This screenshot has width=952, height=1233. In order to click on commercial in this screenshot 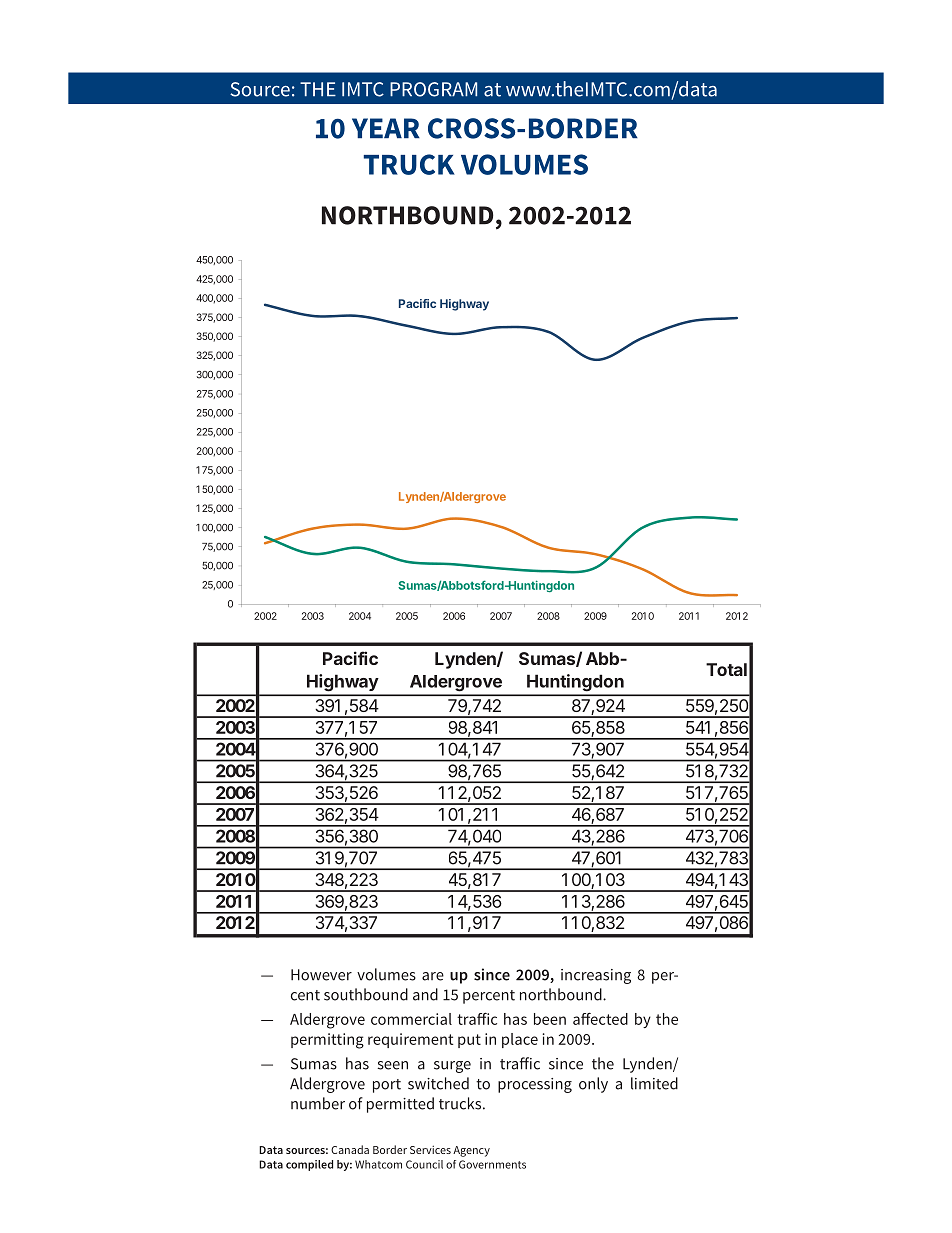, I will do `click(411, 1019)`.
